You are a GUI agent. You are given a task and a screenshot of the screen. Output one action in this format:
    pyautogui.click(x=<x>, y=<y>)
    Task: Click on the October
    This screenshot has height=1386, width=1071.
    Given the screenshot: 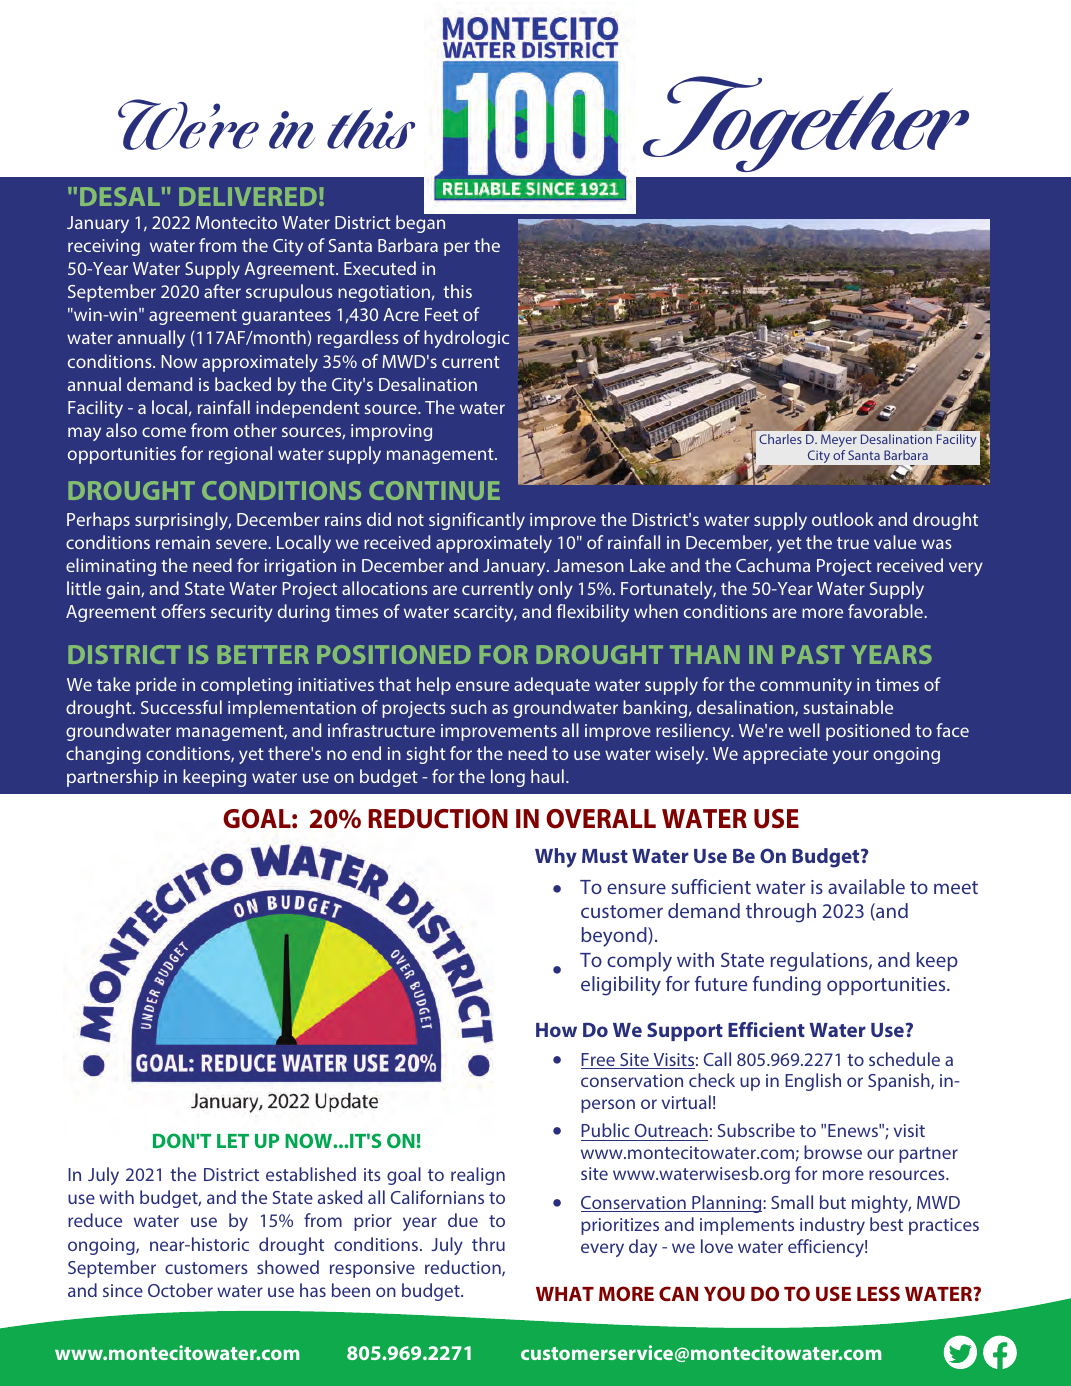 What is the action you would take?
    pyautogui.click(x=180, y=1290)
